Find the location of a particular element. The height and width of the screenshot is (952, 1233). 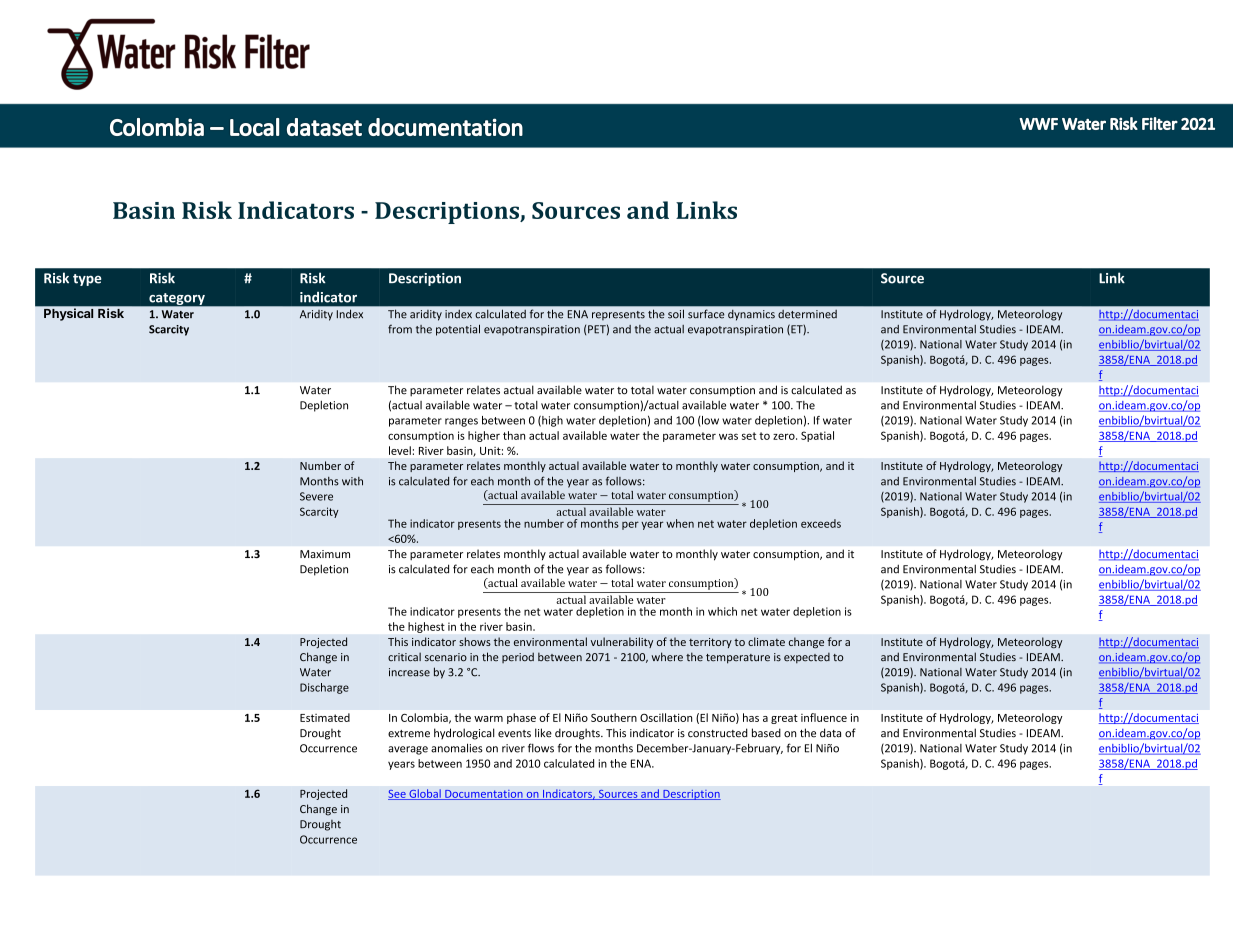

Maximum is located at coordinates (325, 554).
